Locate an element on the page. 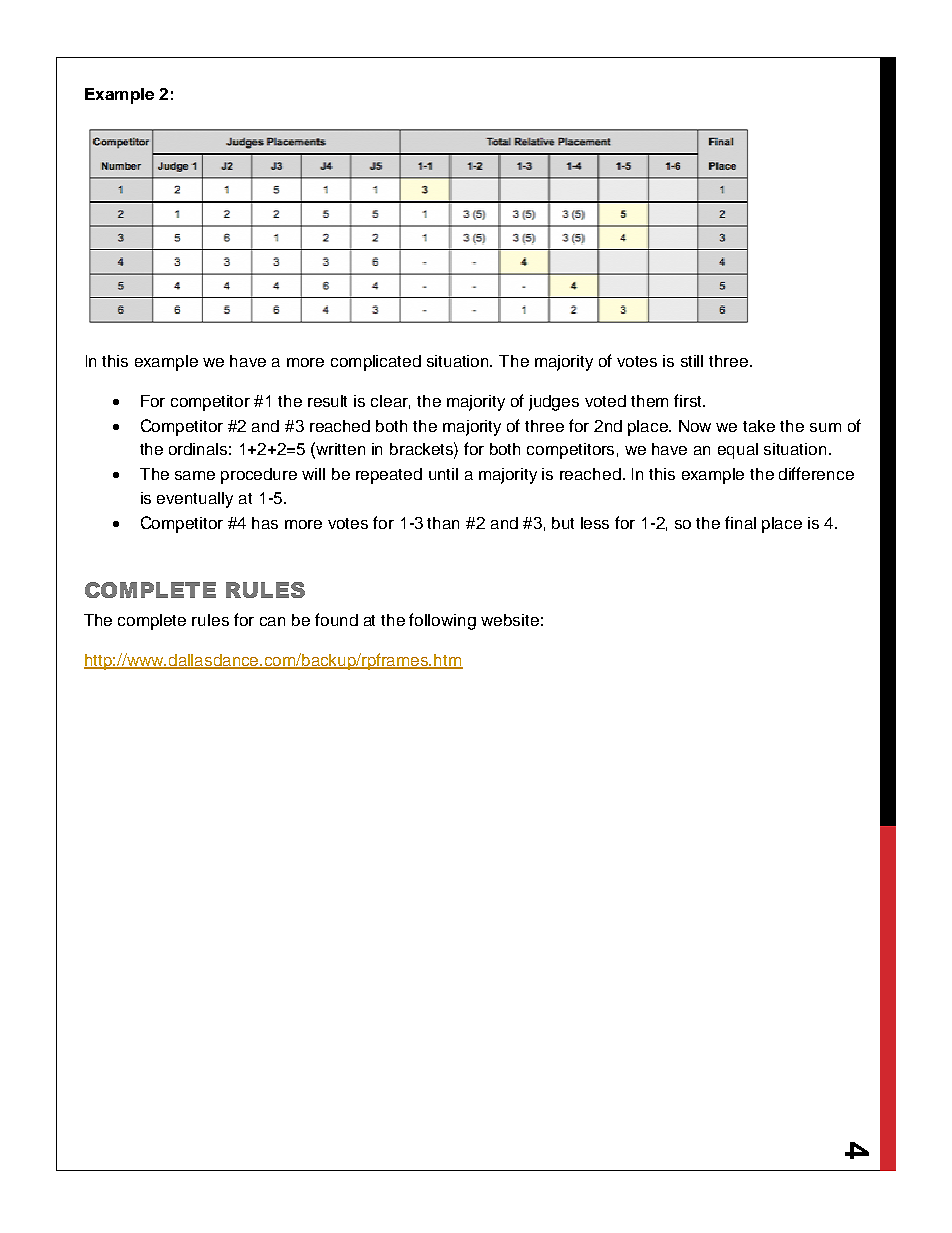 The height and width of the page is (1233, 952). equal is located at coordinates (738, 451).
